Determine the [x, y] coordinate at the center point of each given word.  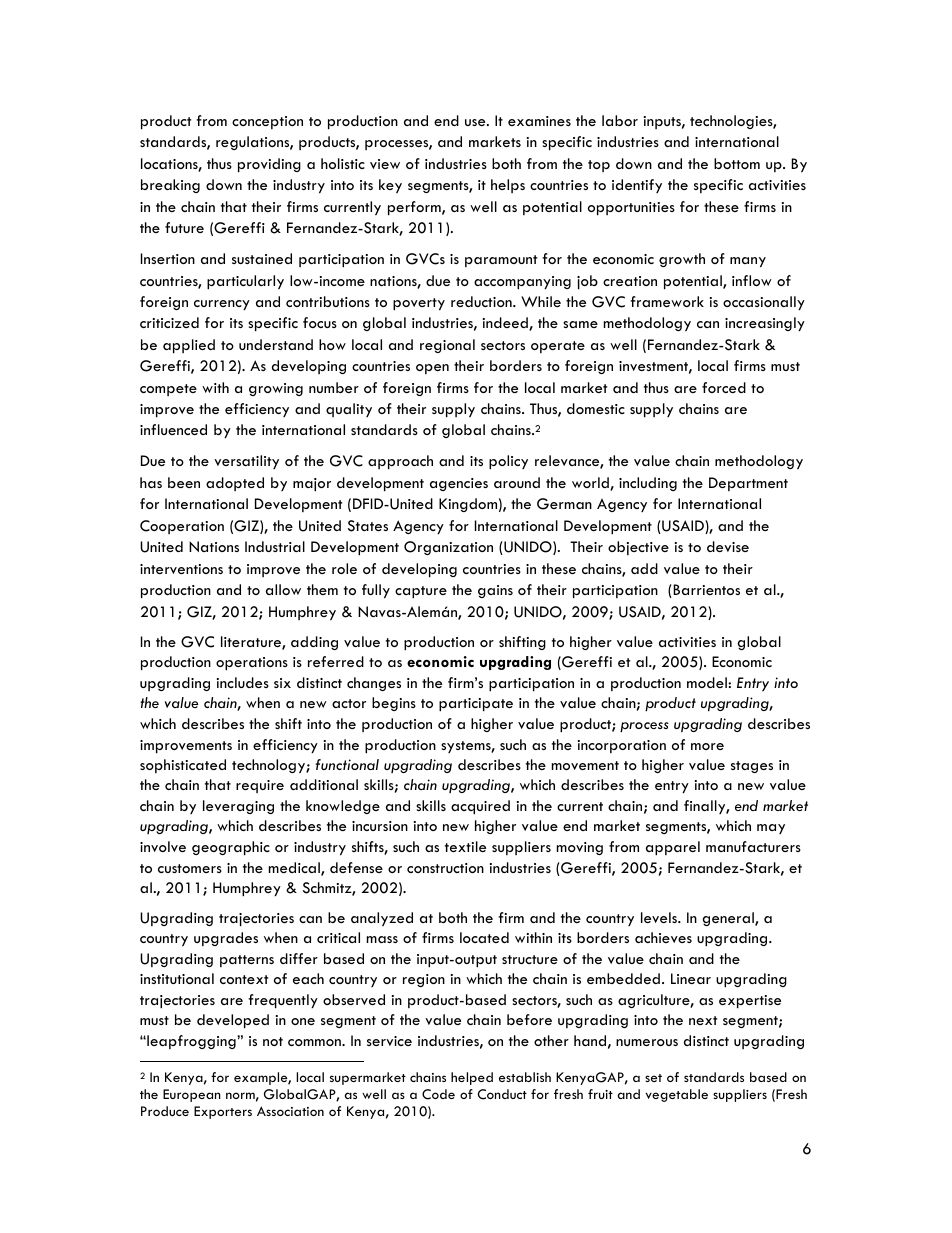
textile [465, 846]
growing [276, 389]
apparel [673, 848]
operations [252, 663]
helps [508, 186]
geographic [231, 848]
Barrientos [705, 591]
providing [269, 165]
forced [724, 387]
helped [472, 1078]
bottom [737, 163]
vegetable [676, 1095]
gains [495, 591]
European [192, 1095]
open [432, 369]
